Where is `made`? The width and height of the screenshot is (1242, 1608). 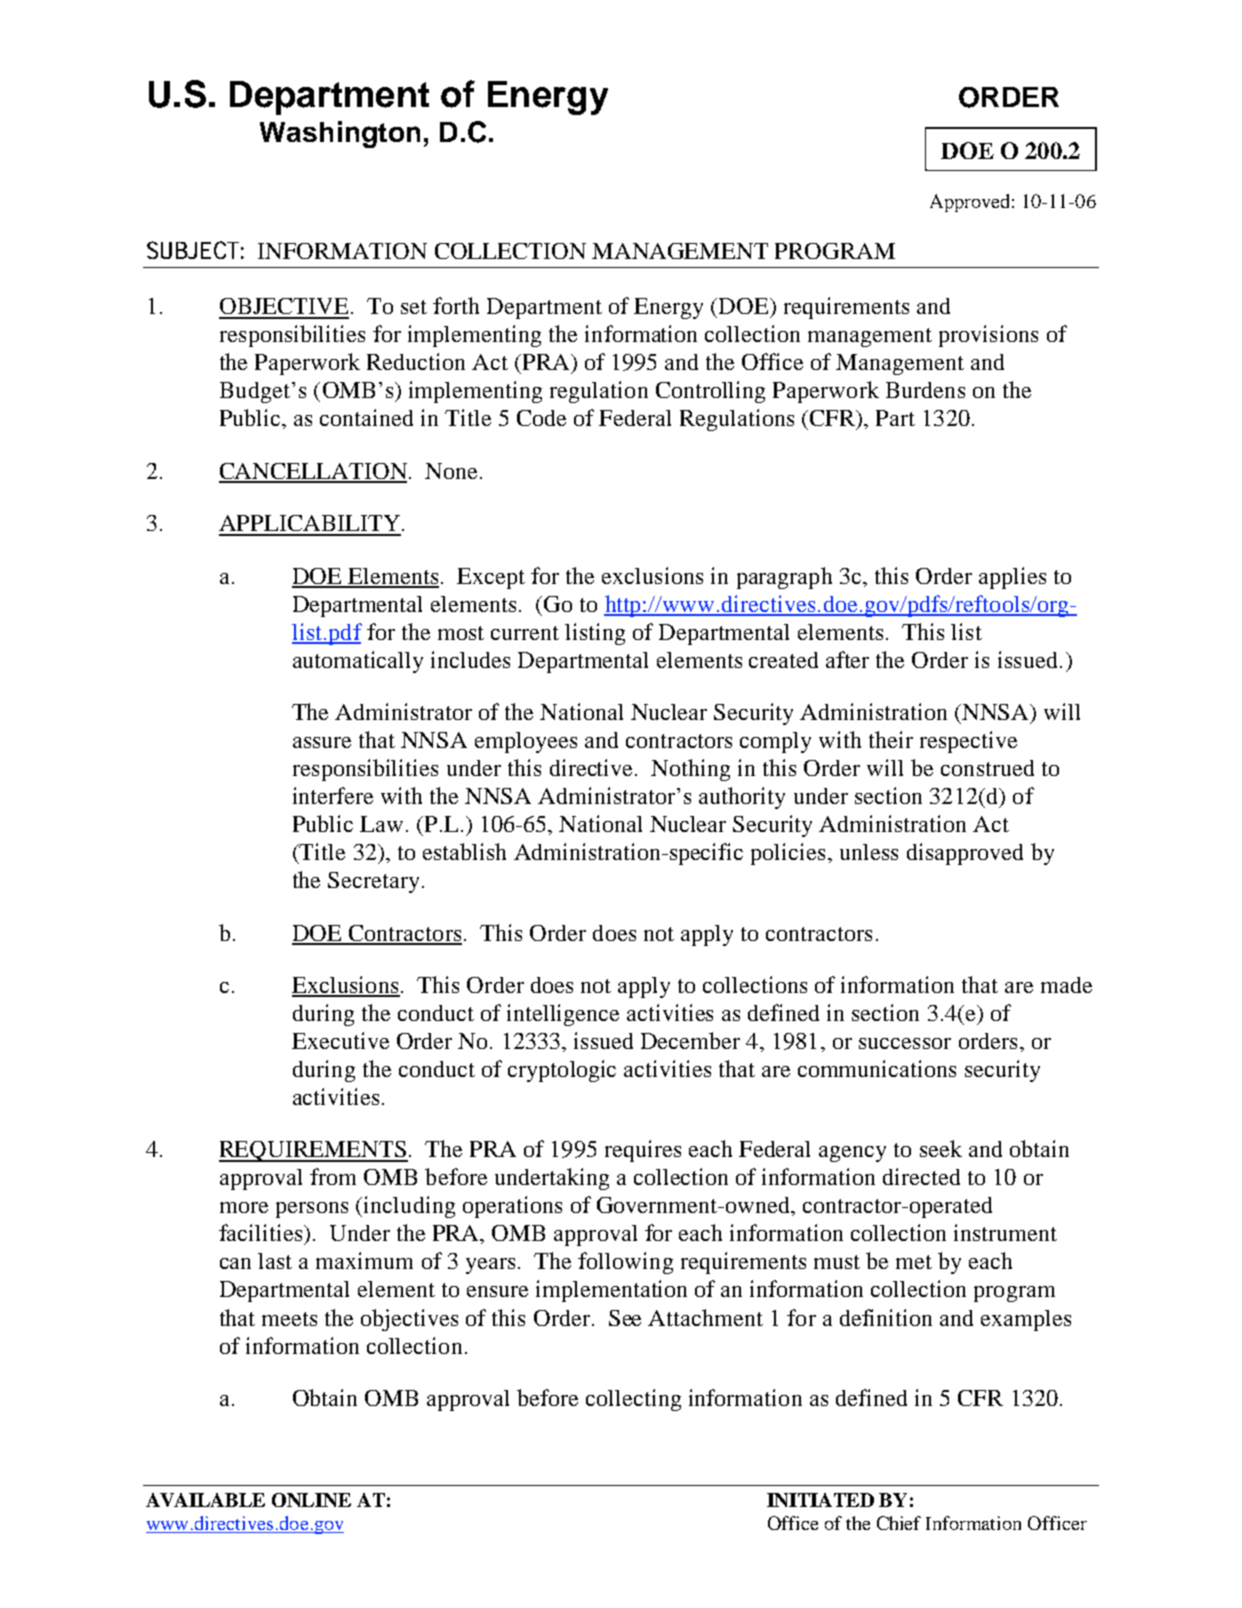
made is located at coordinates (1066, 985).
